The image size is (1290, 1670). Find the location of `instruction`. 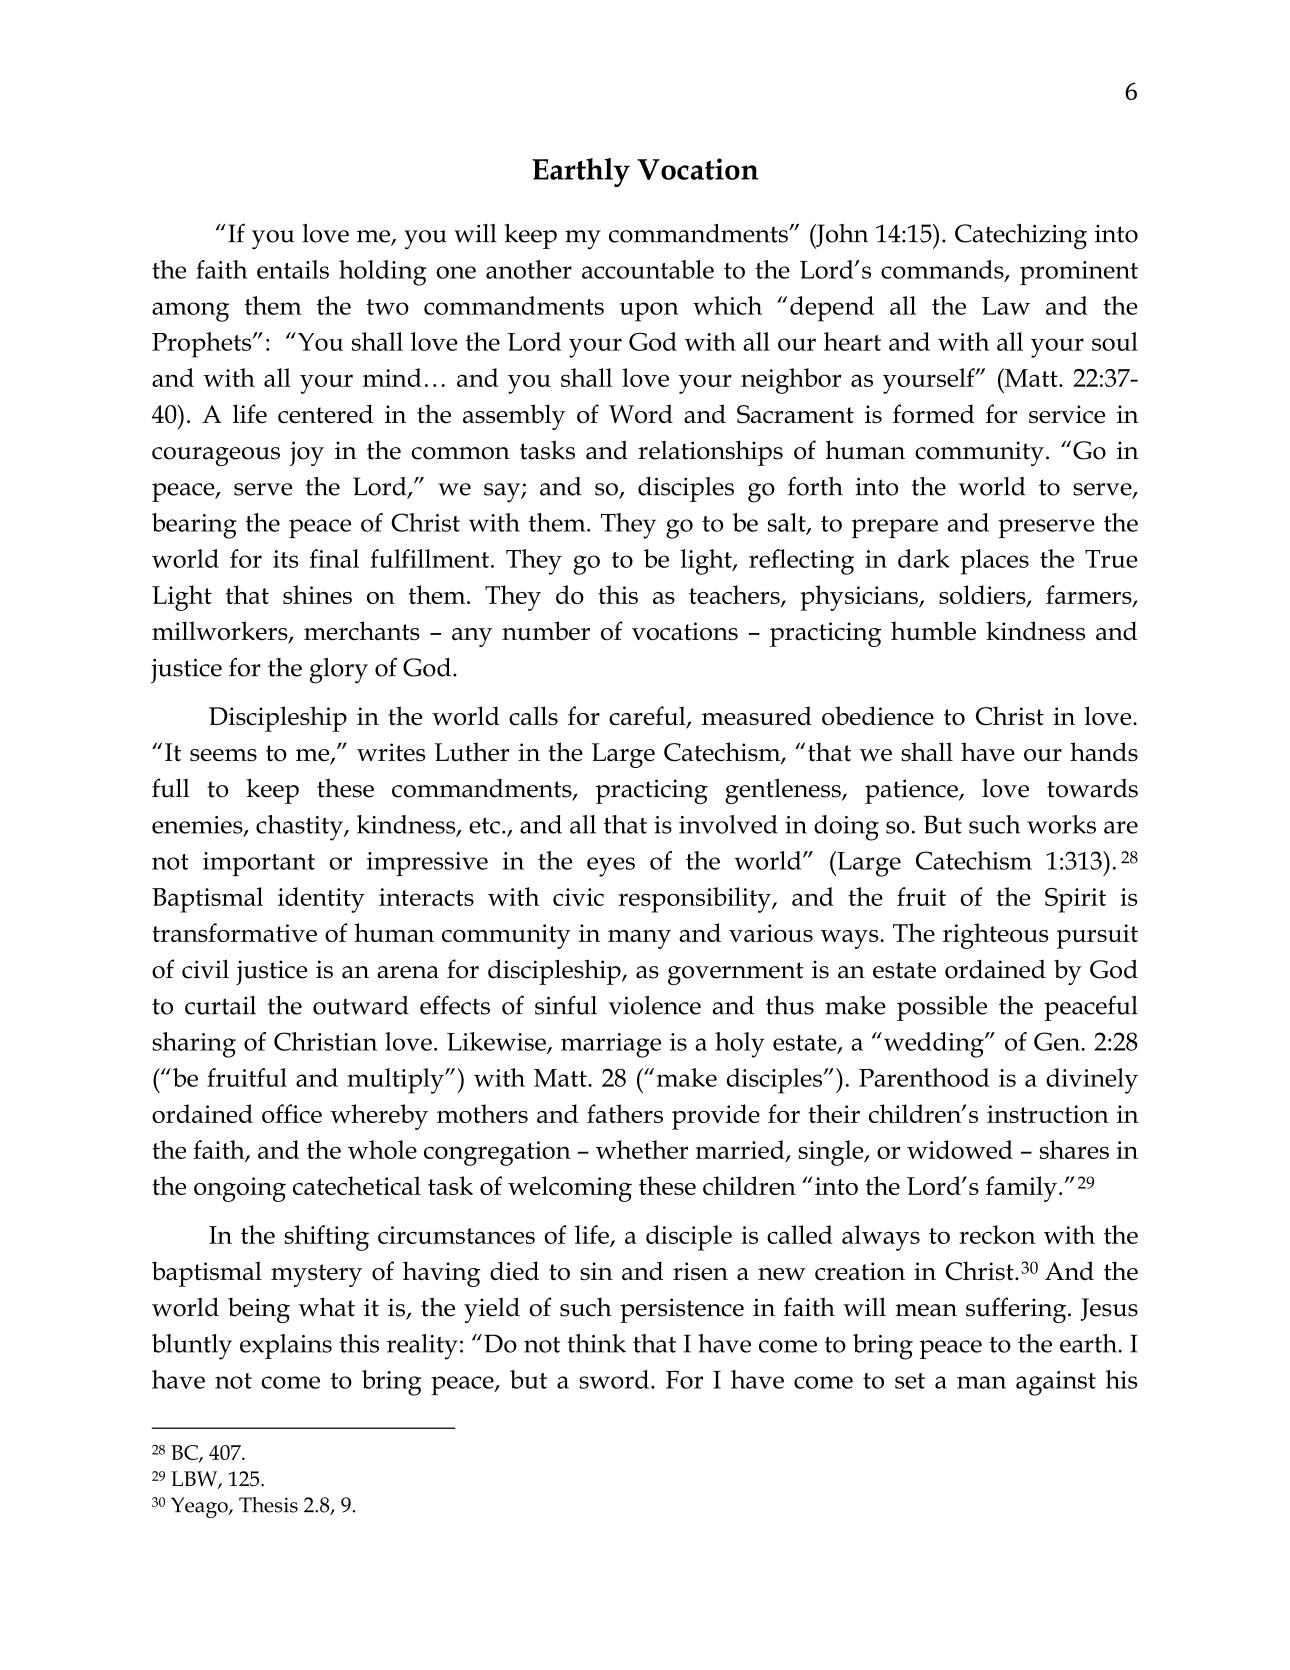

instruction is located at coordinates (1048, 1114).
